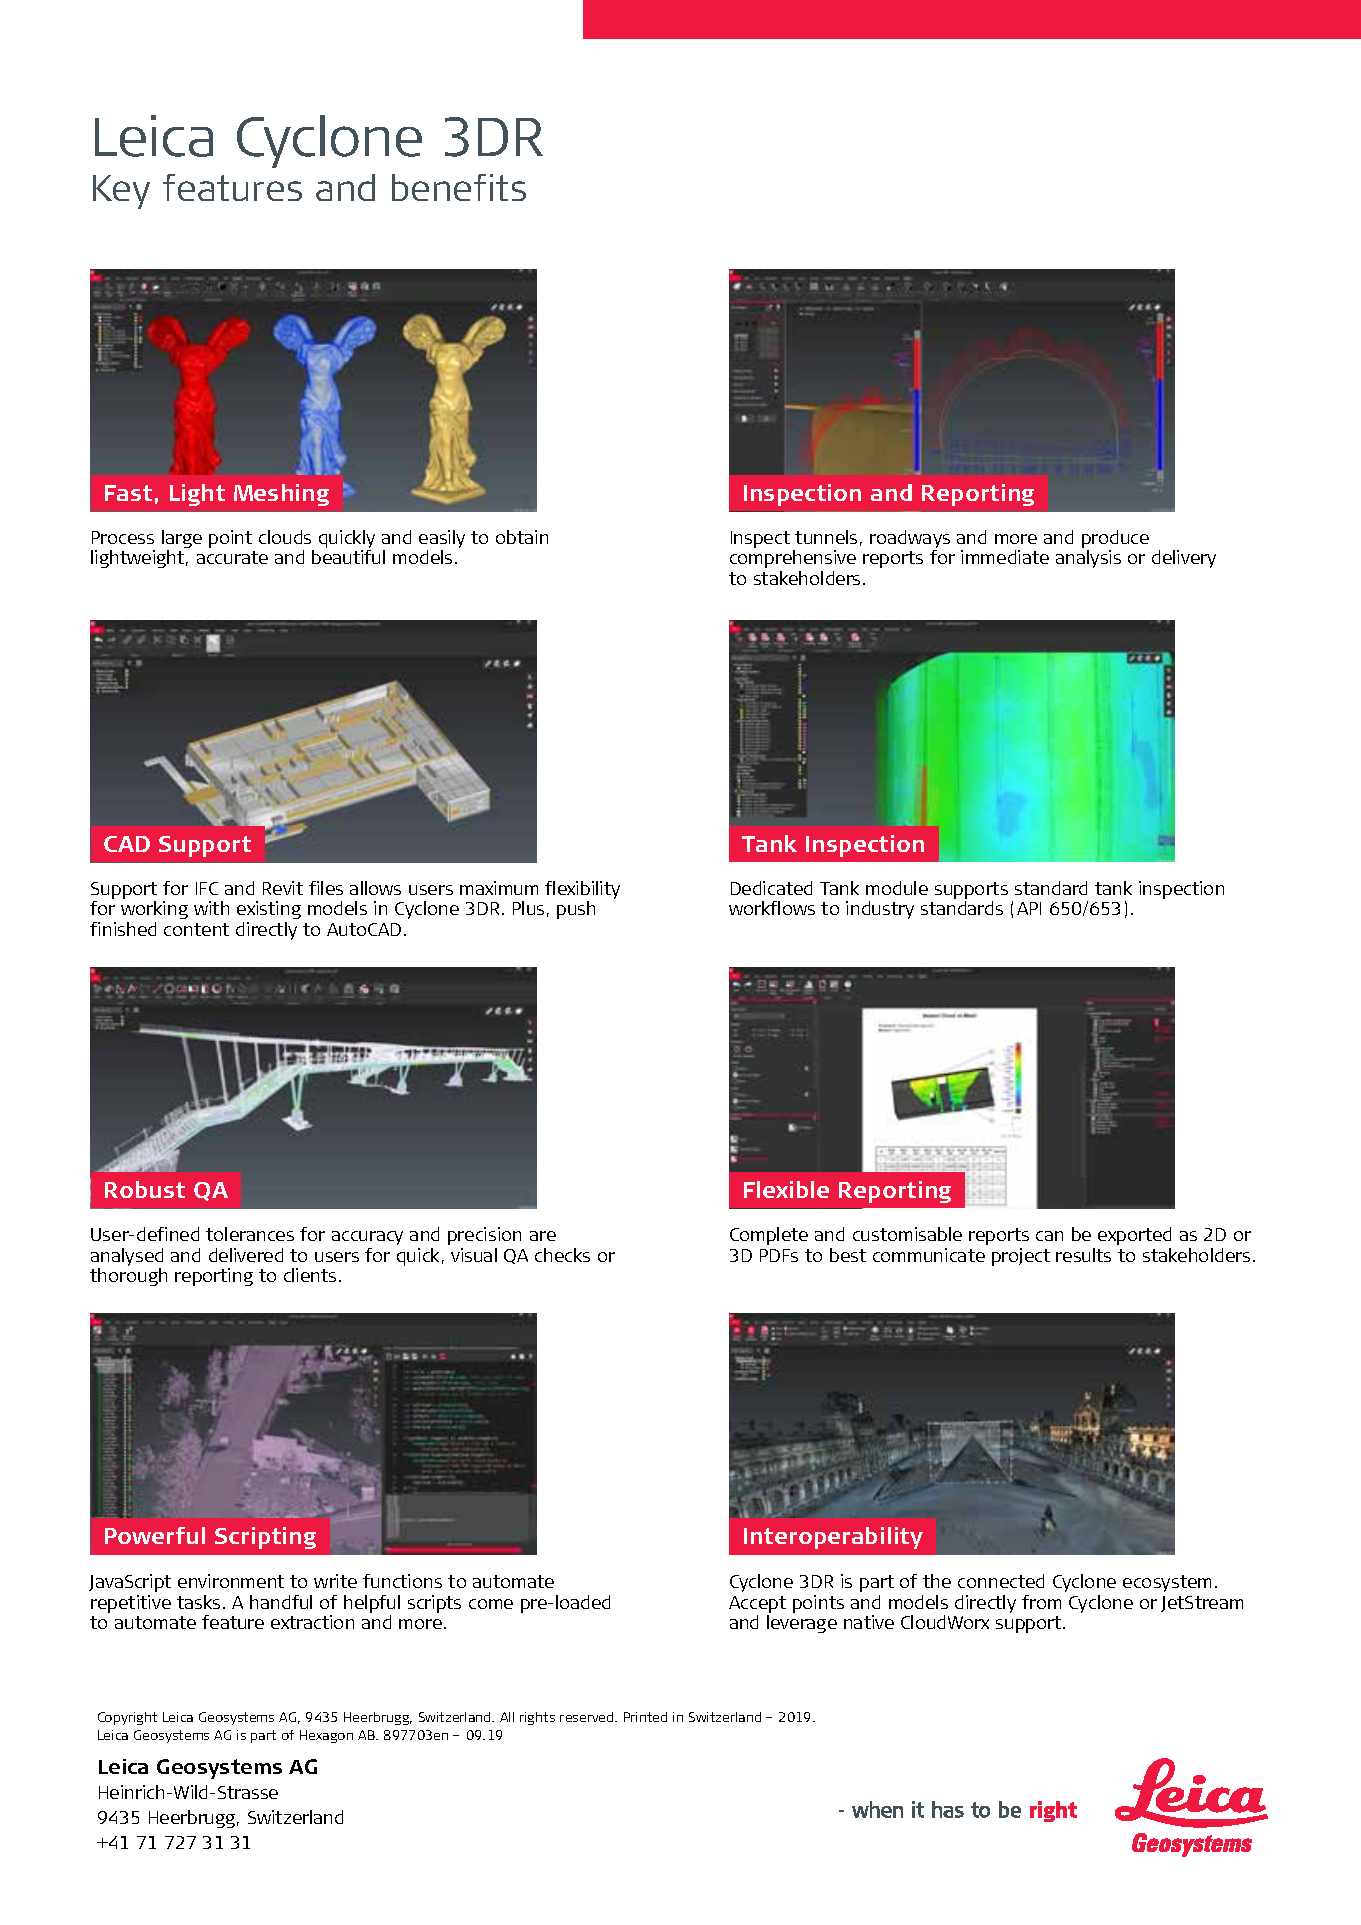 This image has height=1925, width=1361. Describe the element at coordinates (232, 557) in the image. I see `accurate` at that location.
